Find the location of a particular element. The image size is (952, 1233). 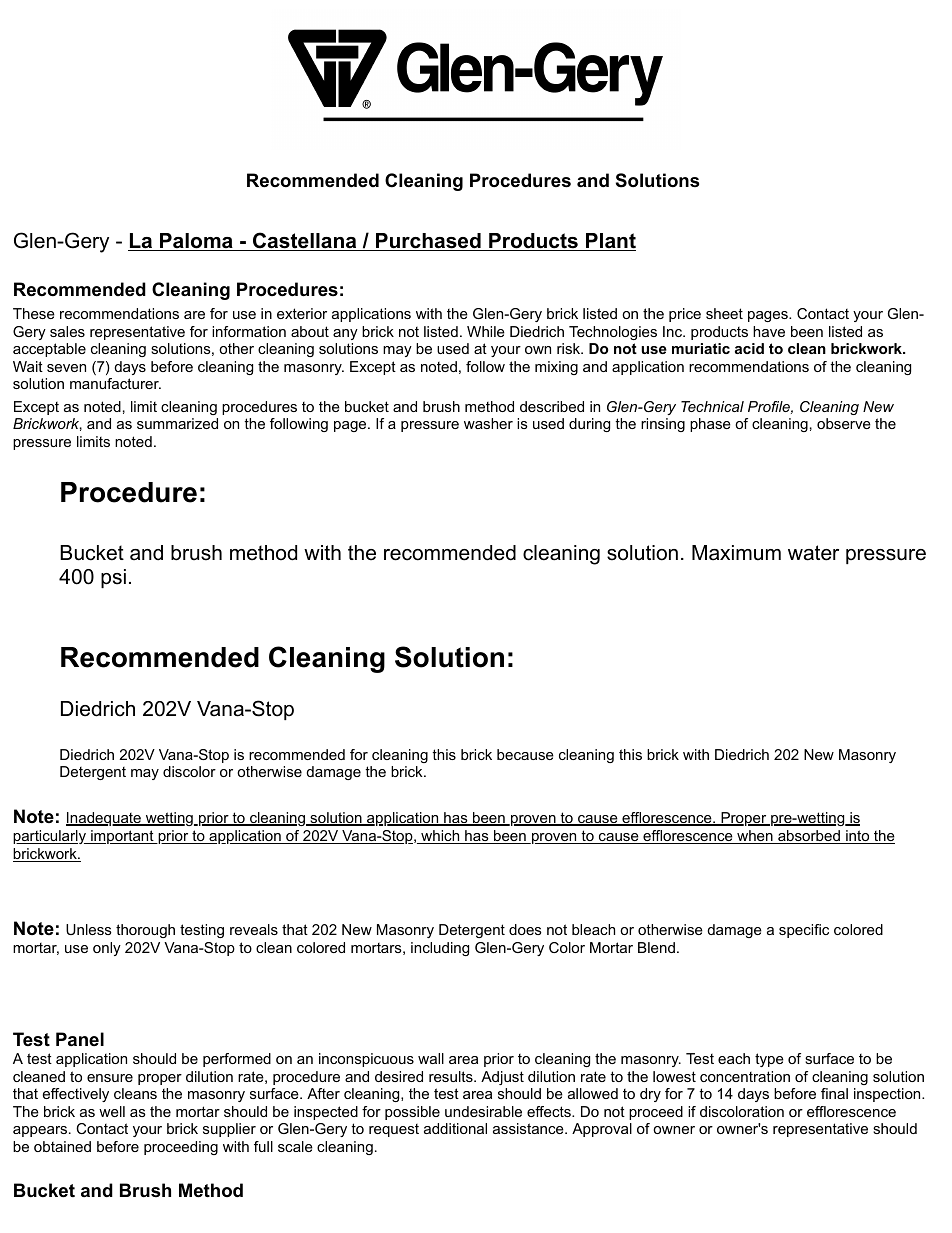

Purchased is located at coordinates (428, 242).
